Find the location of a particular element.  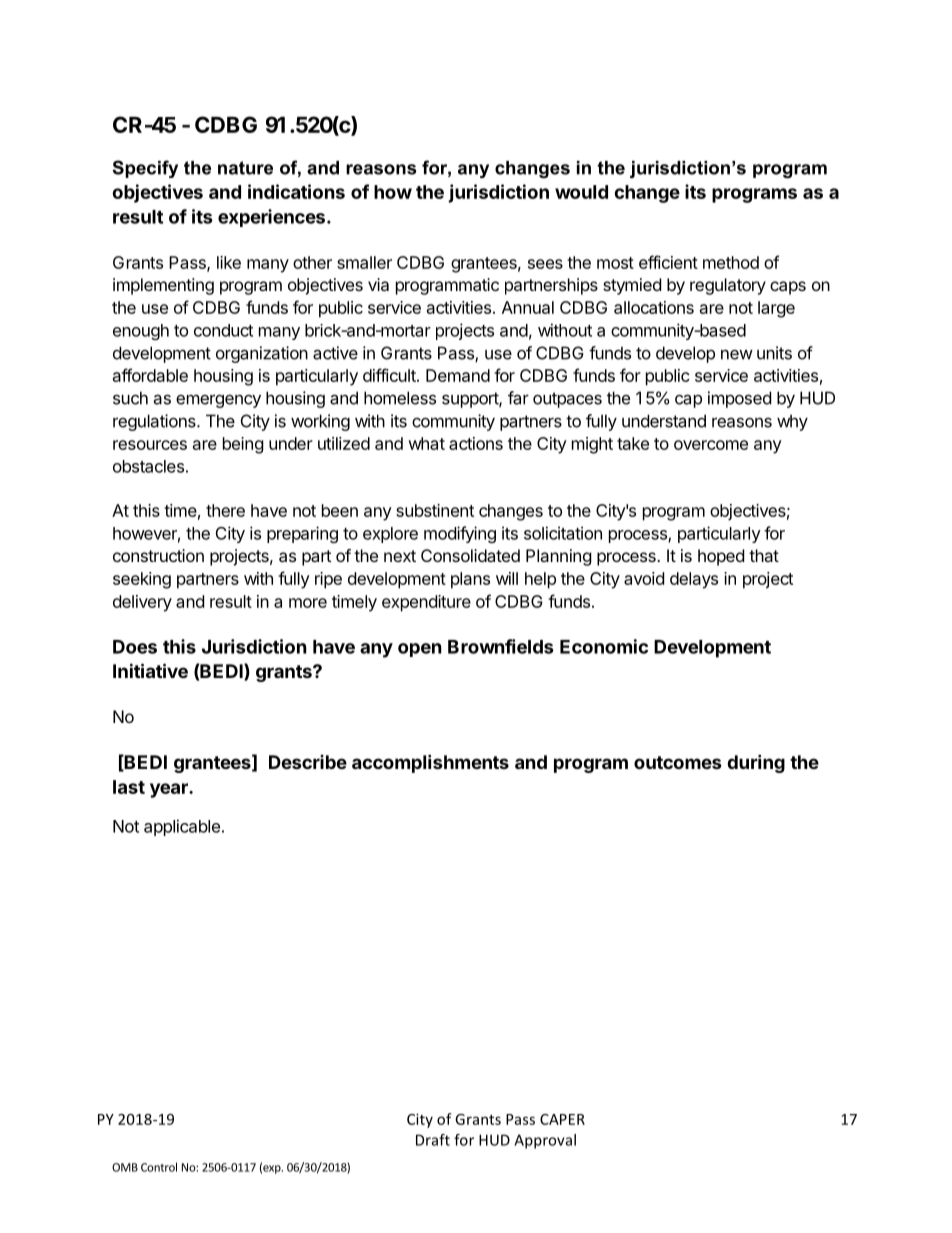

would is located at coordinates (581, 192).
